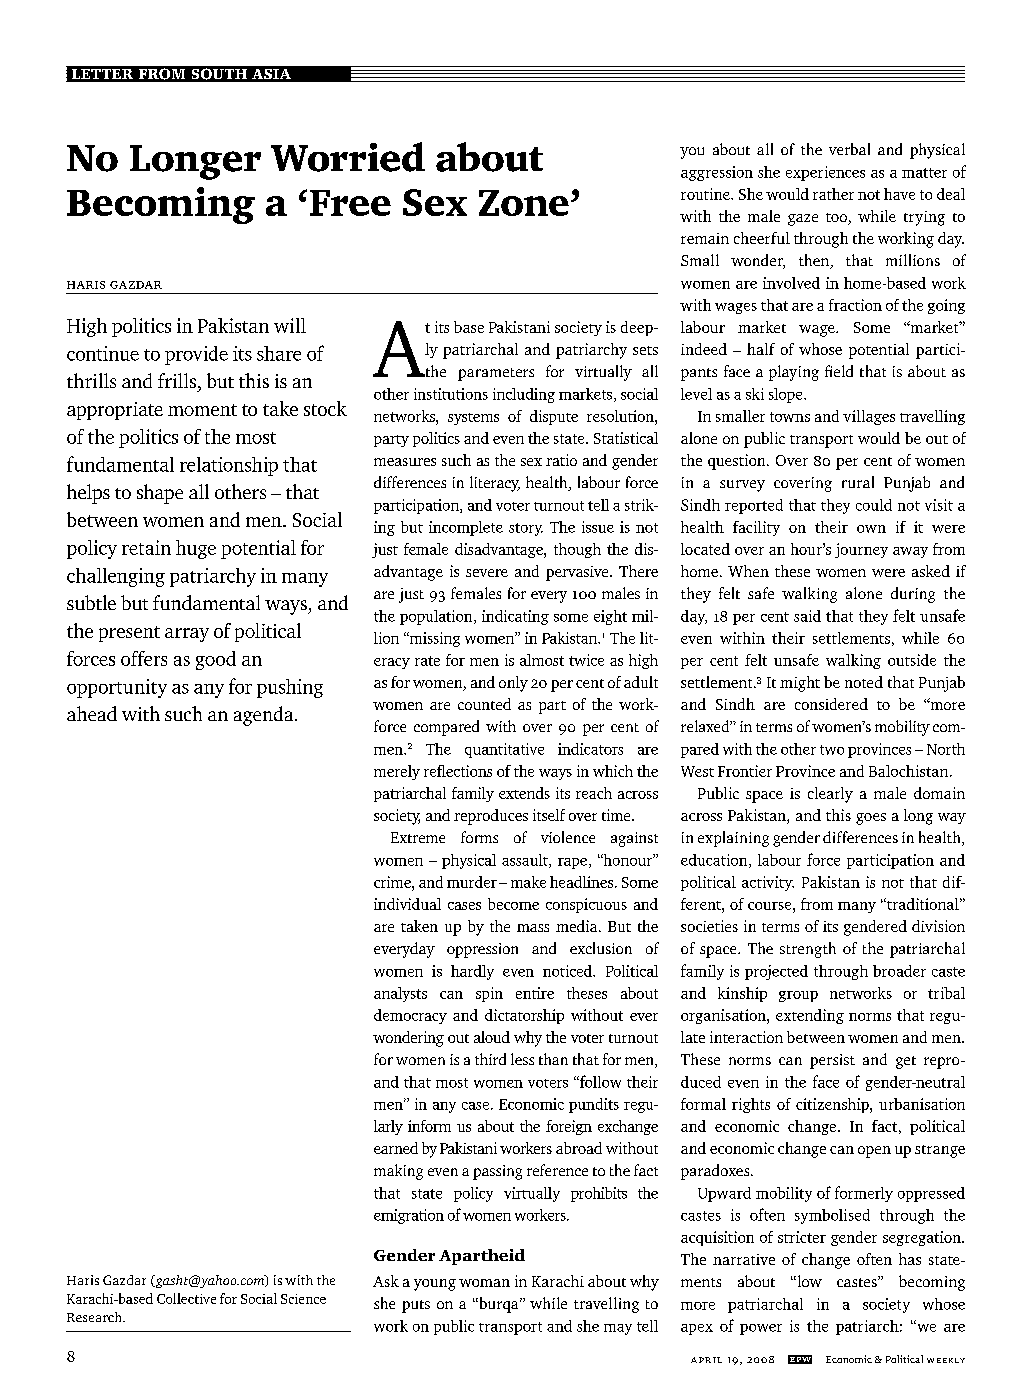 The image size is (1032, 1398). What do you see at coordinates (350, 203) in the screenshot?
I see `Free` at bounding box center [350, 203].
